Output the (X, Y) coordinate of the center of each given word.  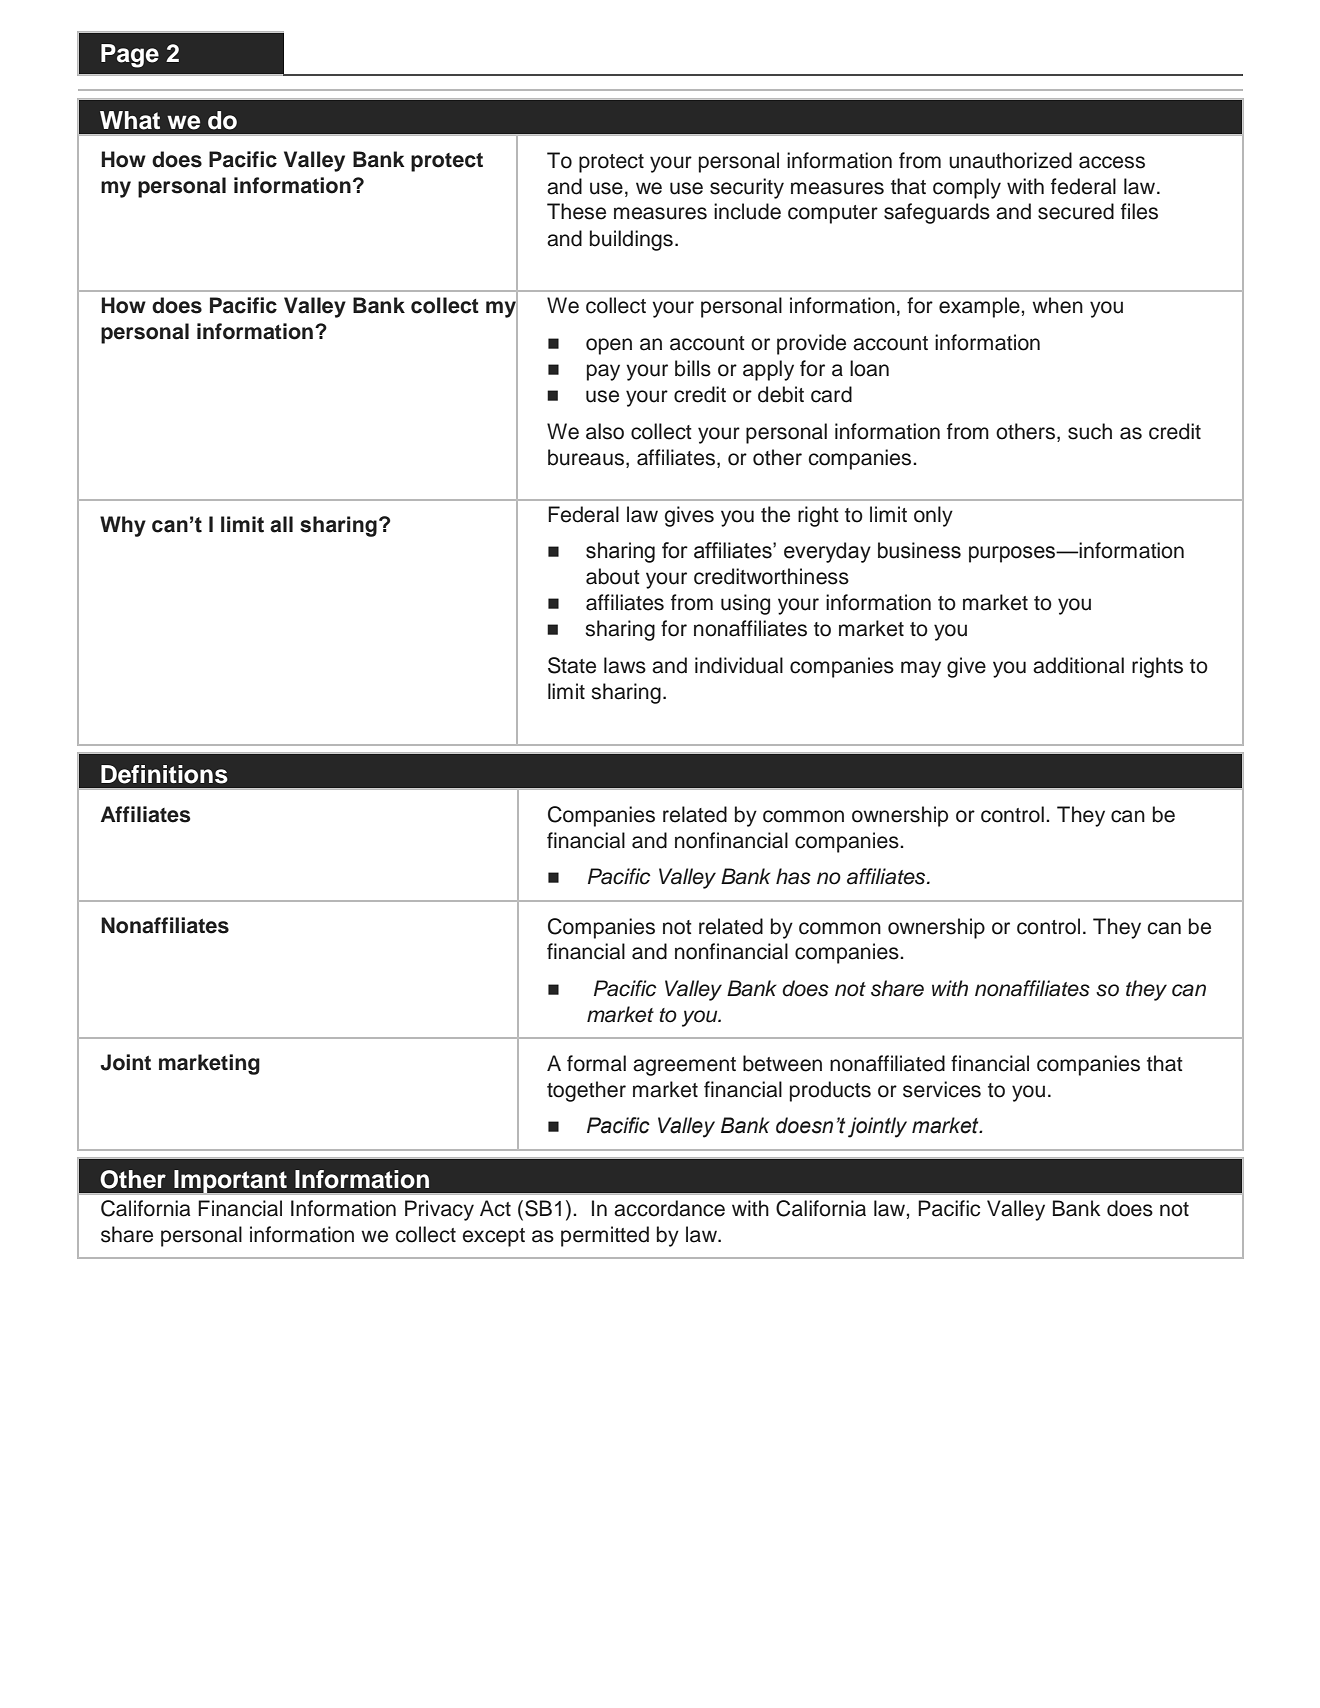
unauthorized (1010, 160)
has (793, 876)
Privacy (439, 1210)
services (942, 1089)
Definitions (164, 774)
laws (625, 665)
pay (603, 372)
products (830, 1091)
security (747, 188)
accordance (669, 1208)
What (130, 120)
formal (596, 1063)
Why (123, 526)
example (979, 307)
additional (1078, 665)
